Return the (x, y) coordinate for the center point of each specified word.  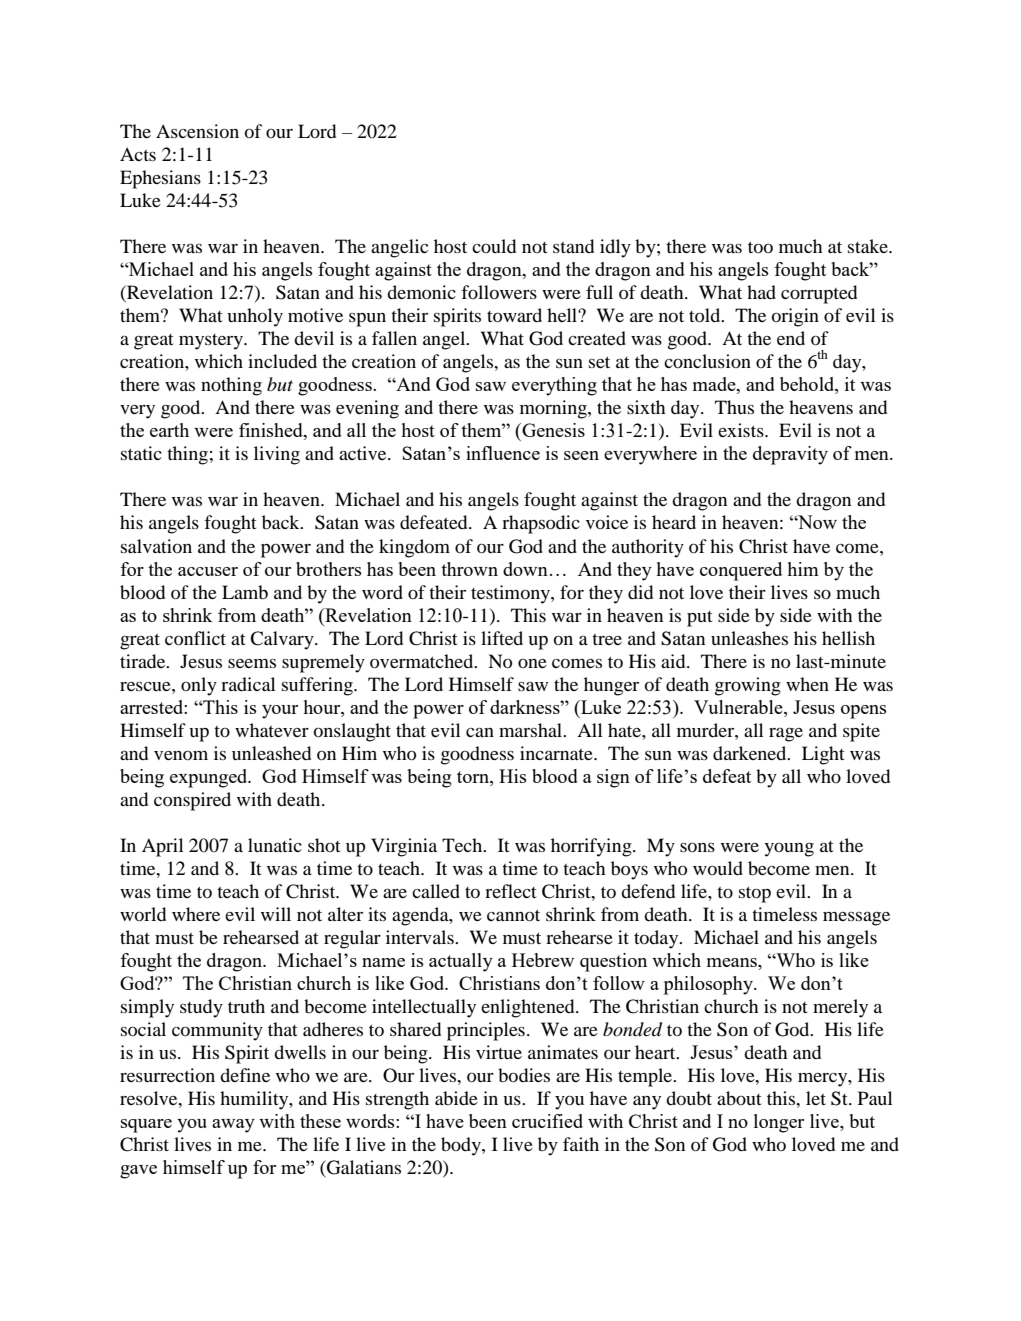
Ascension (197, 131)
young (789, 850)
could (494, 246)
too (760, 247)
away (233, 1126)
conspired (192, 801)
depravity (790, 455)
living (277, 455)
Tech (463, 845)
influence (503, 453)
